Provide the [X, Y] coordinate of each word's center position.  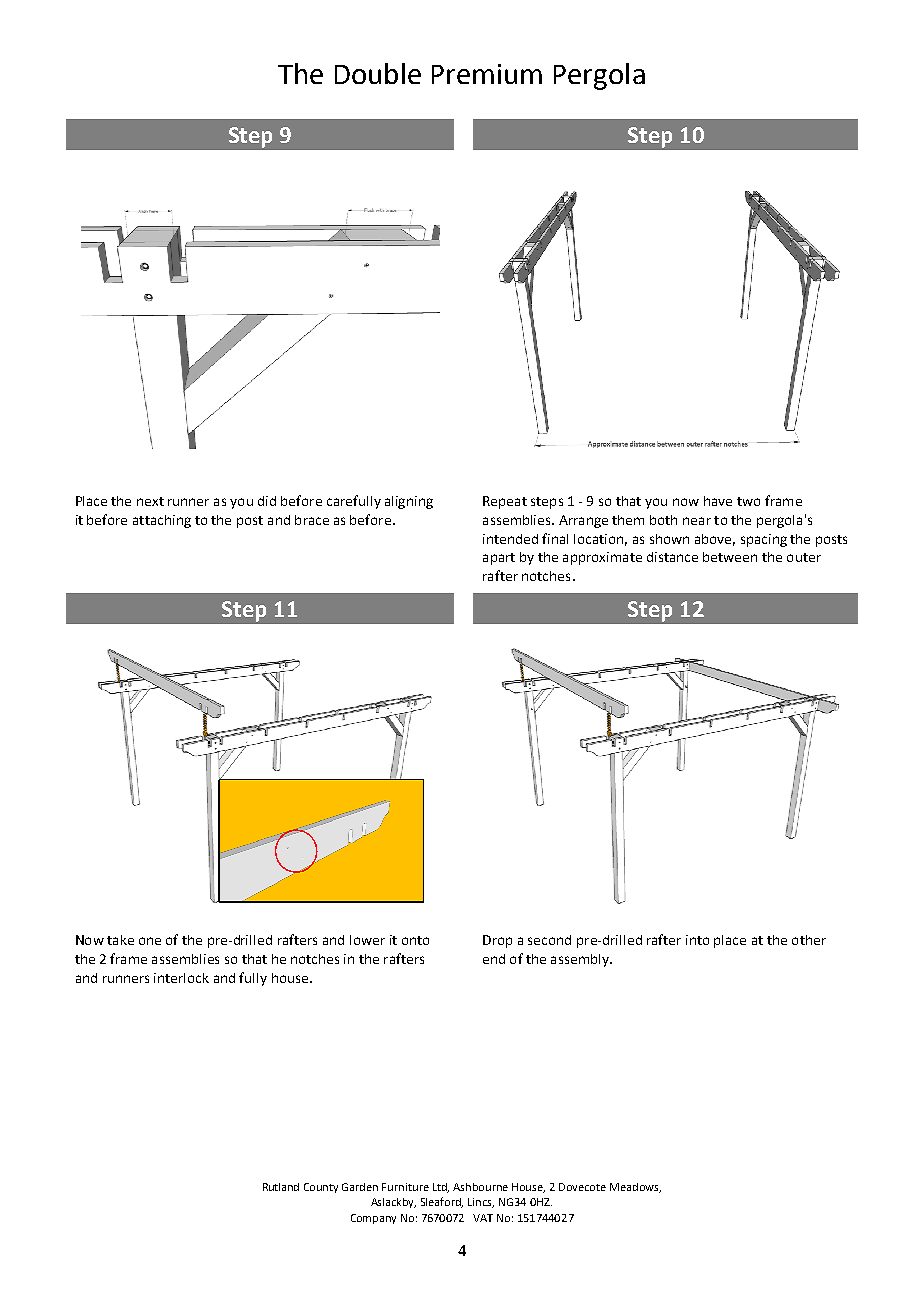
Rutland [281, 1187]
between [730, 557]
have [718, 501]
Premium [487, 74]
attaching [162, 521]
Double [378, 73]
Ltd [441, 1188]
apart [499, 559]
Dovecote [582, 1187]
